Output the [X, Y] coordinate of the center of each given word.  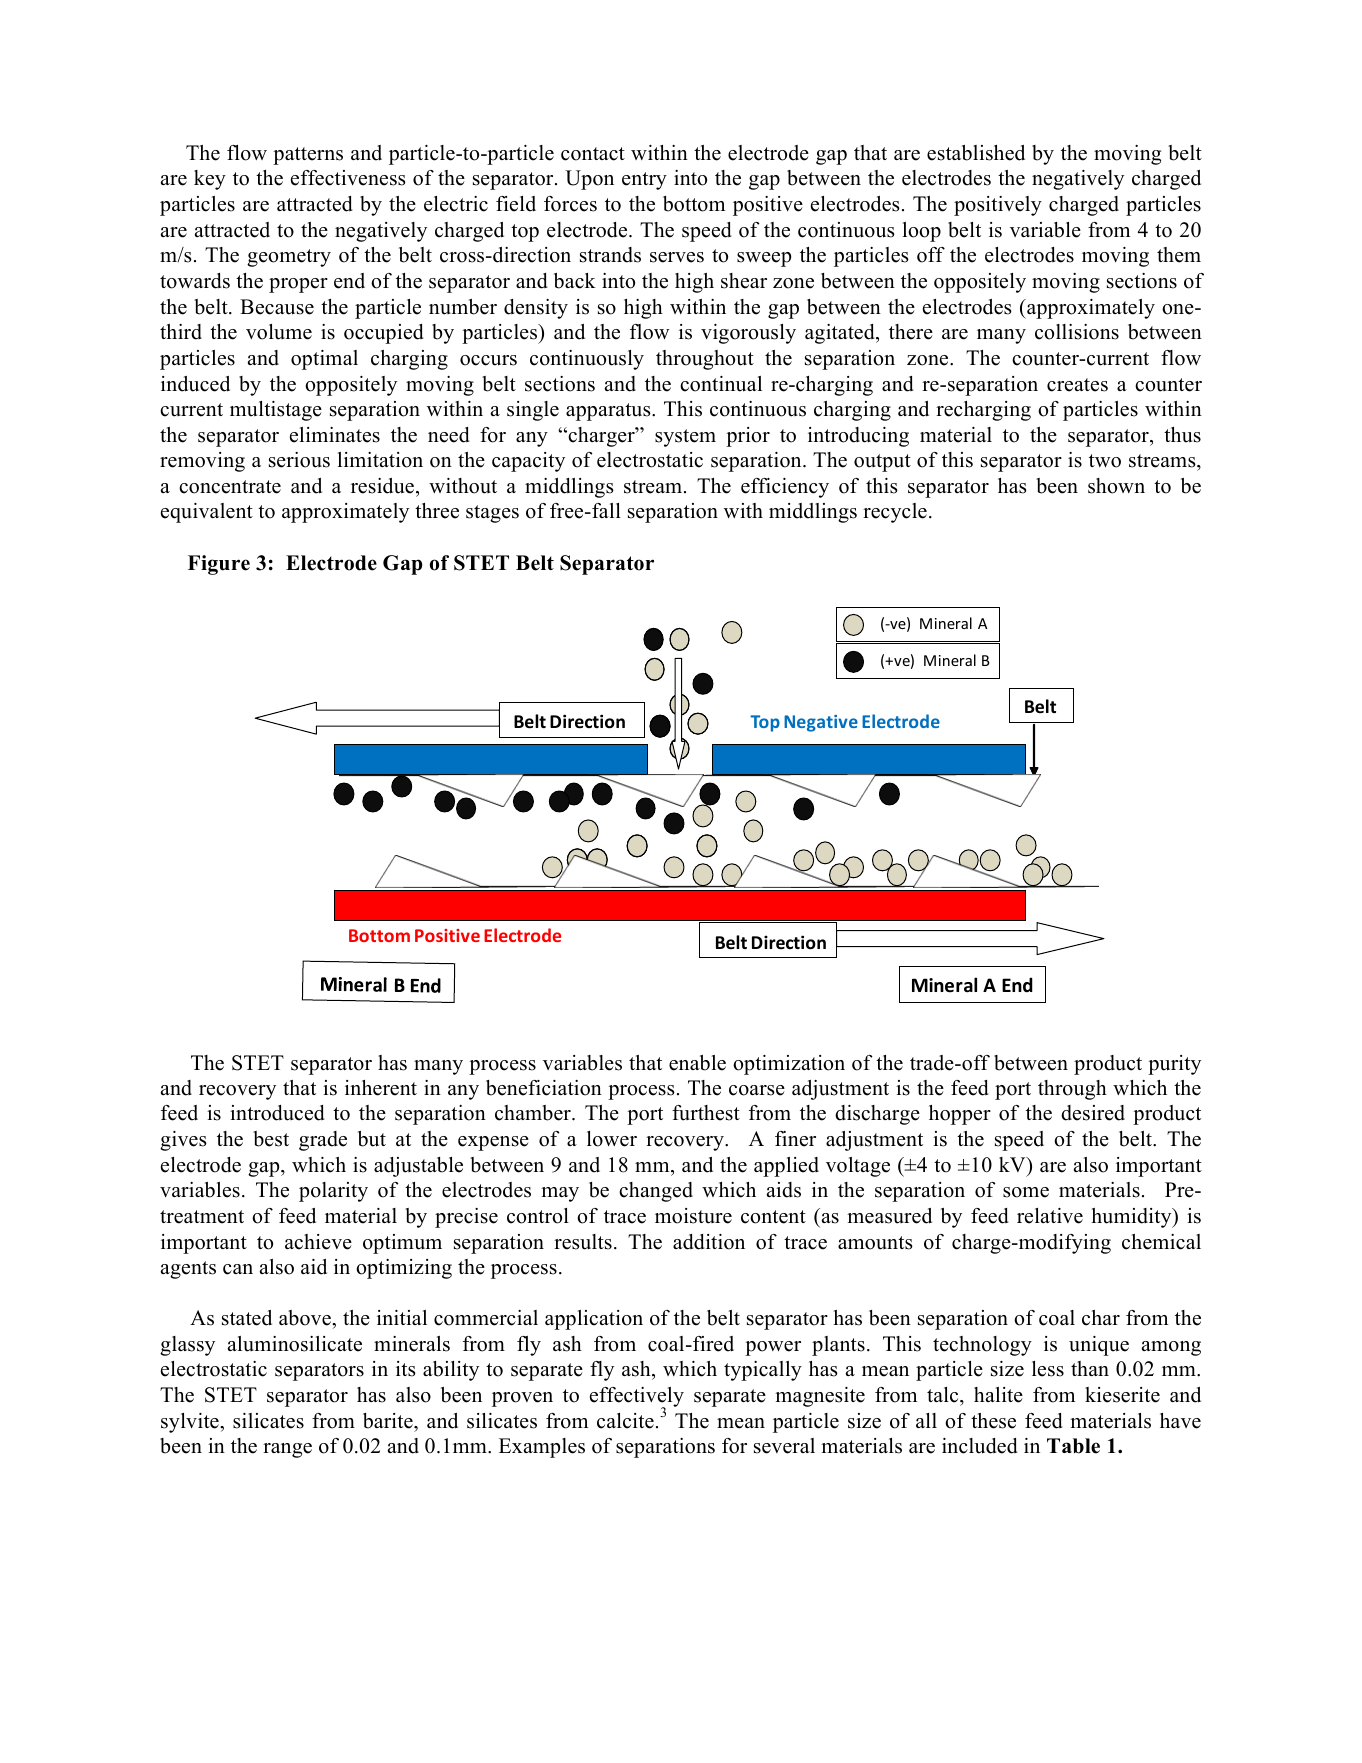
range [287, 1450]
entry [644, 181]
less [1048, 1369]
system [685, 438]
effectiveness [348, 178]
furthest [706, 1113]
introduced [277, 1113]
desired [1093, 1113]
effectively [637, 1398]
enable [697, 1063]
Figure [219, 565]
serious [299, 460]
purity [1174, 1065]
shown [1116, 486]
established [976, 153]
